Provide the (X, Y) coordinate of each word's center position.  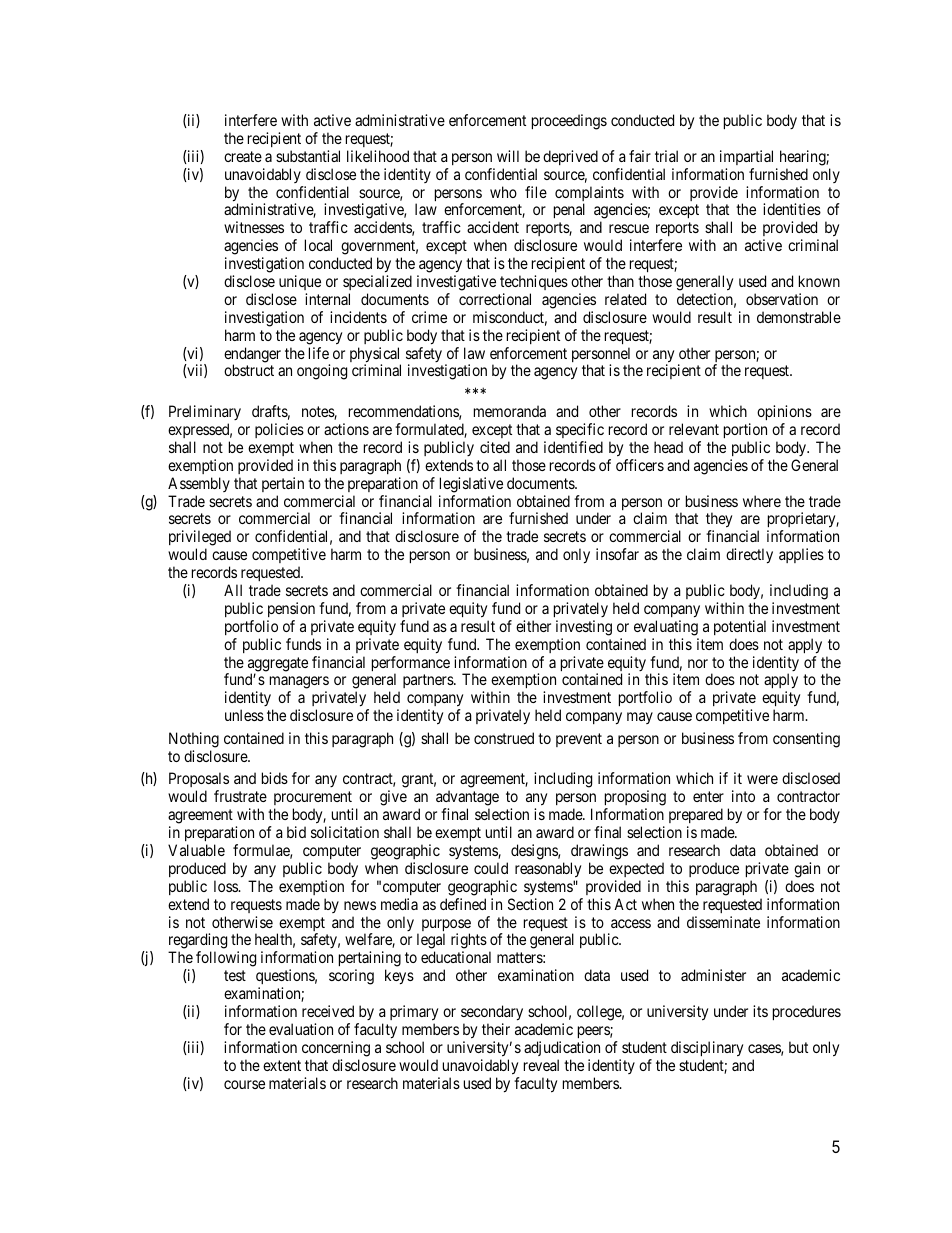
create (243, 156)
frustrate (240, 796)
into (743, 796)
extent (282, 1065)
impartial (746, 157)
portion (745, 430)
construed (504, 738)
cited (495, 447)
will (508, 156)
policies (279, 430)
